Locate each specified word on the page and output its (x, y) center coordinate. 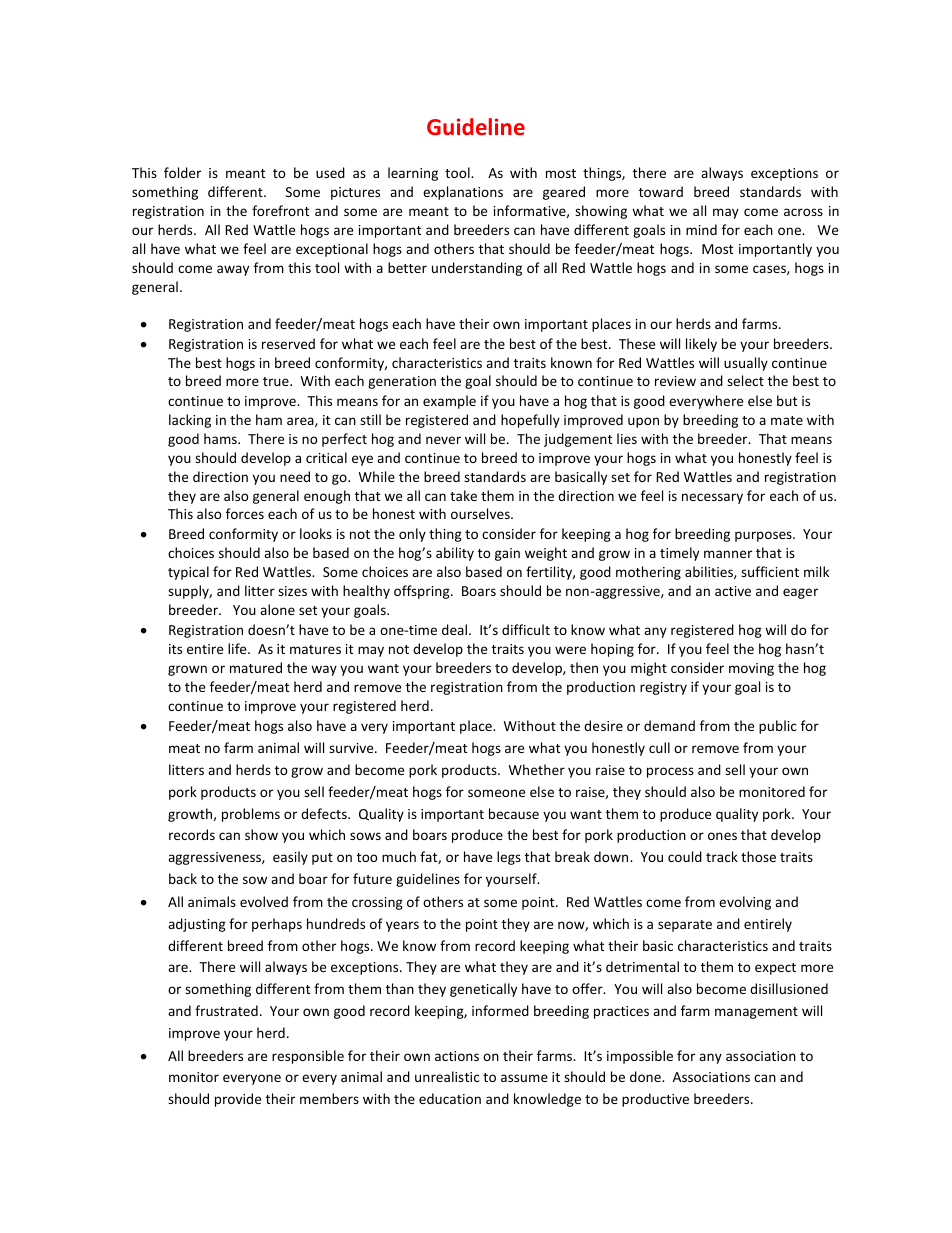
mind (701, 229)
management (756, 1013)
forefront (280, 210)
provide (238, 1100)
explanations (463, 193)
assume (524, 1078)
